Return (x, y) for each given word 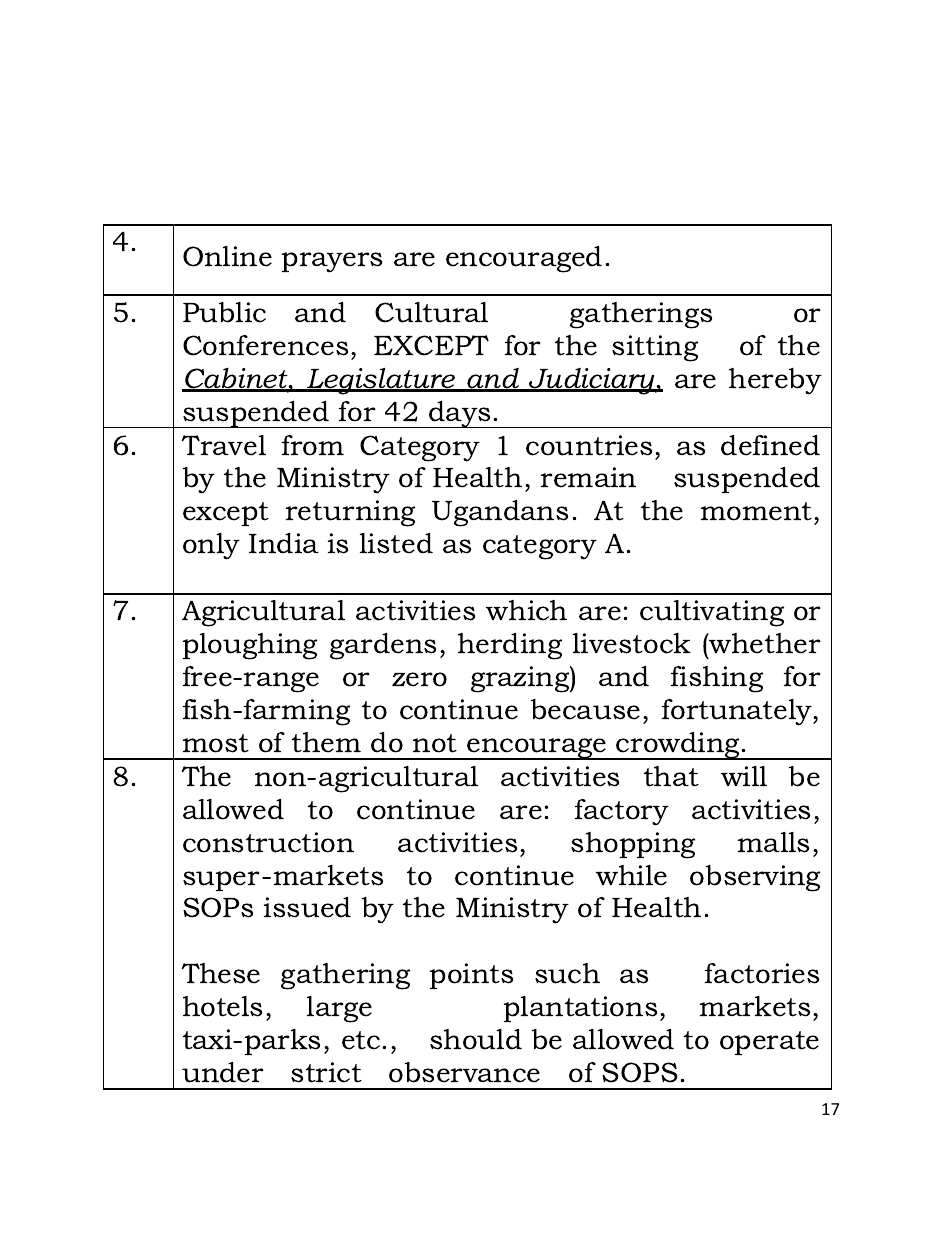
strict (326, 1072)
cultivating (712, 613)
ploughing (250, 646)
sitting (655, 348)
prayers (332, 262)
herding (510, 646)
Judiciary (592, 381)
